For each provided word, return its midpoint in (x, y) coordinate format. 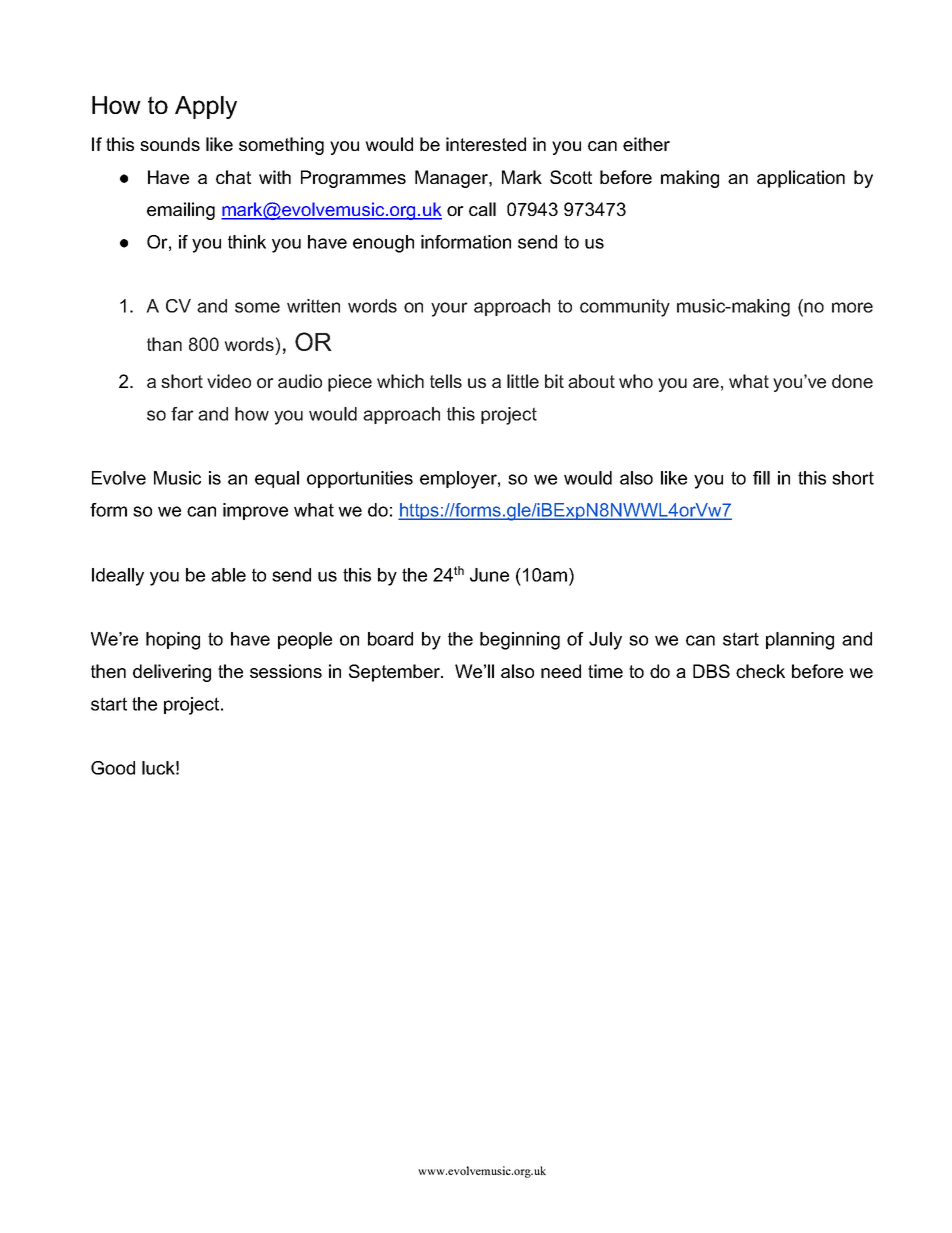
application (801, 179)
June (489, 575)
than (164, 344)
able (228, 575)
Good (113, 768)
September (395, 673)
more (852, 307)
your (449, 309)
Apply (206, 107)
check (760, 671)
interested (486, 144)
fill (761, 478)
